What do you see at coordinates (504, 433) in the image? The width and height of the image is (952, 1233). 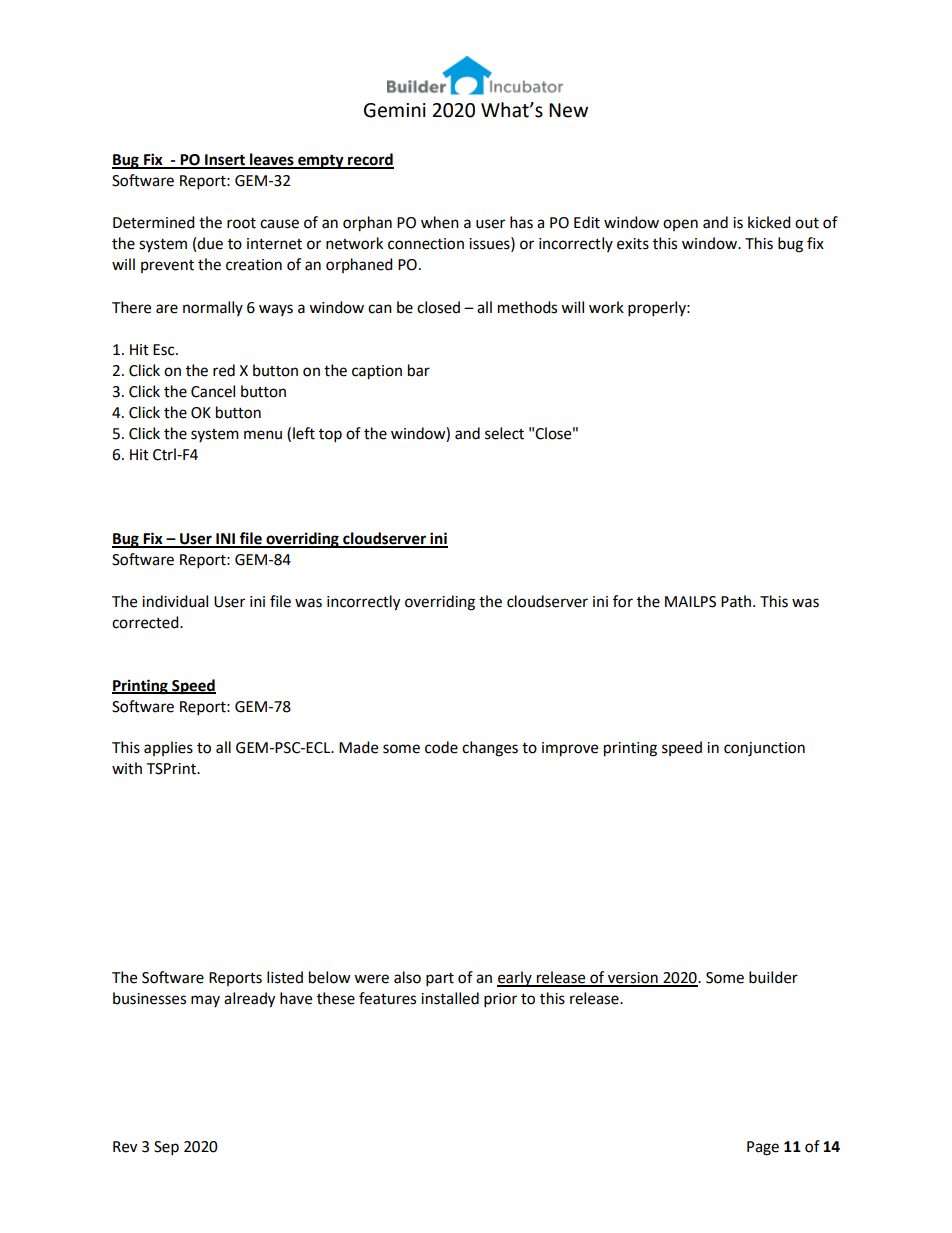 I see `select` at bounding box center [504, 433].
